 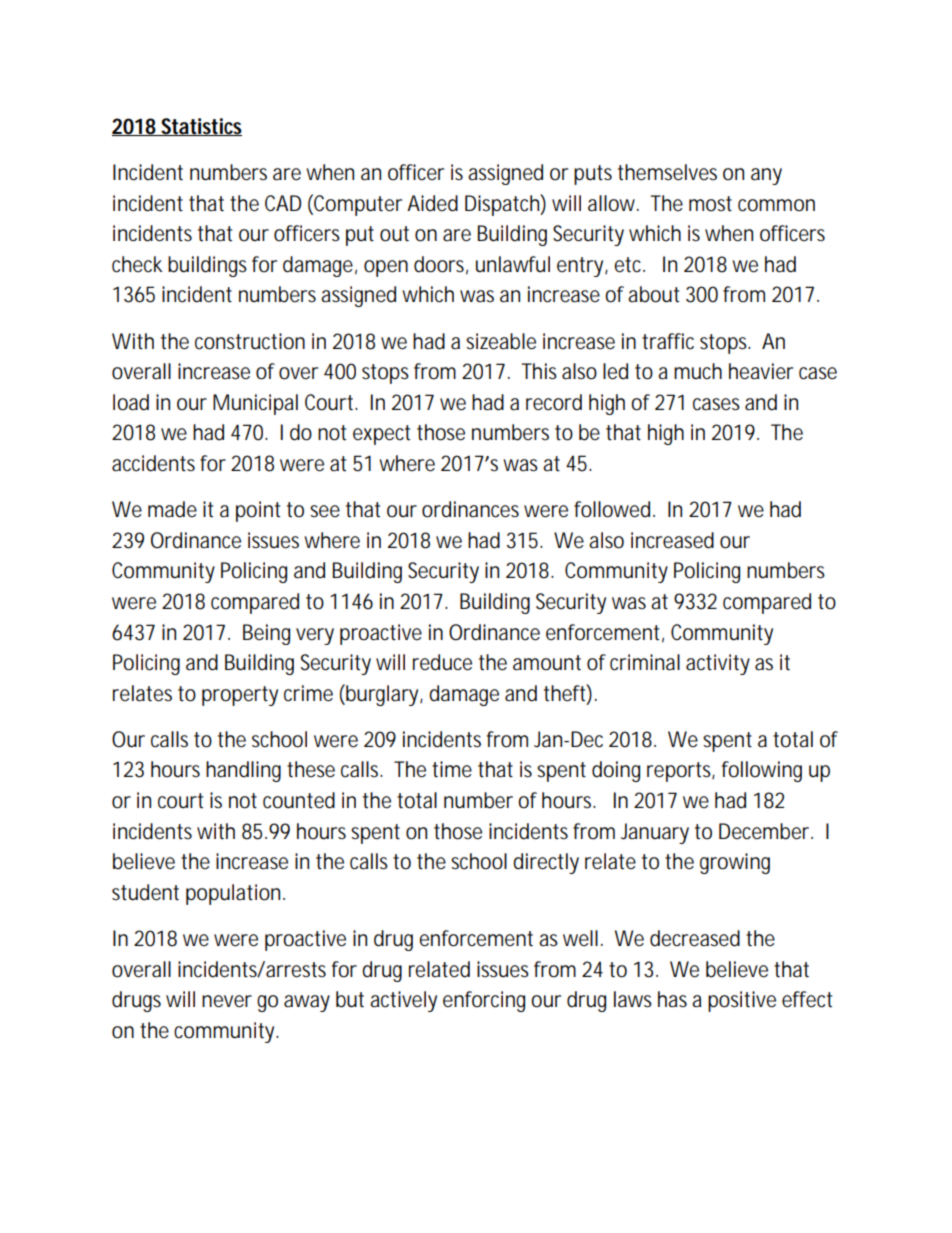 What do you see at coordinates (200, 127) in the screenshot?
I see `Statistics` at bounding box center [200, 127].
